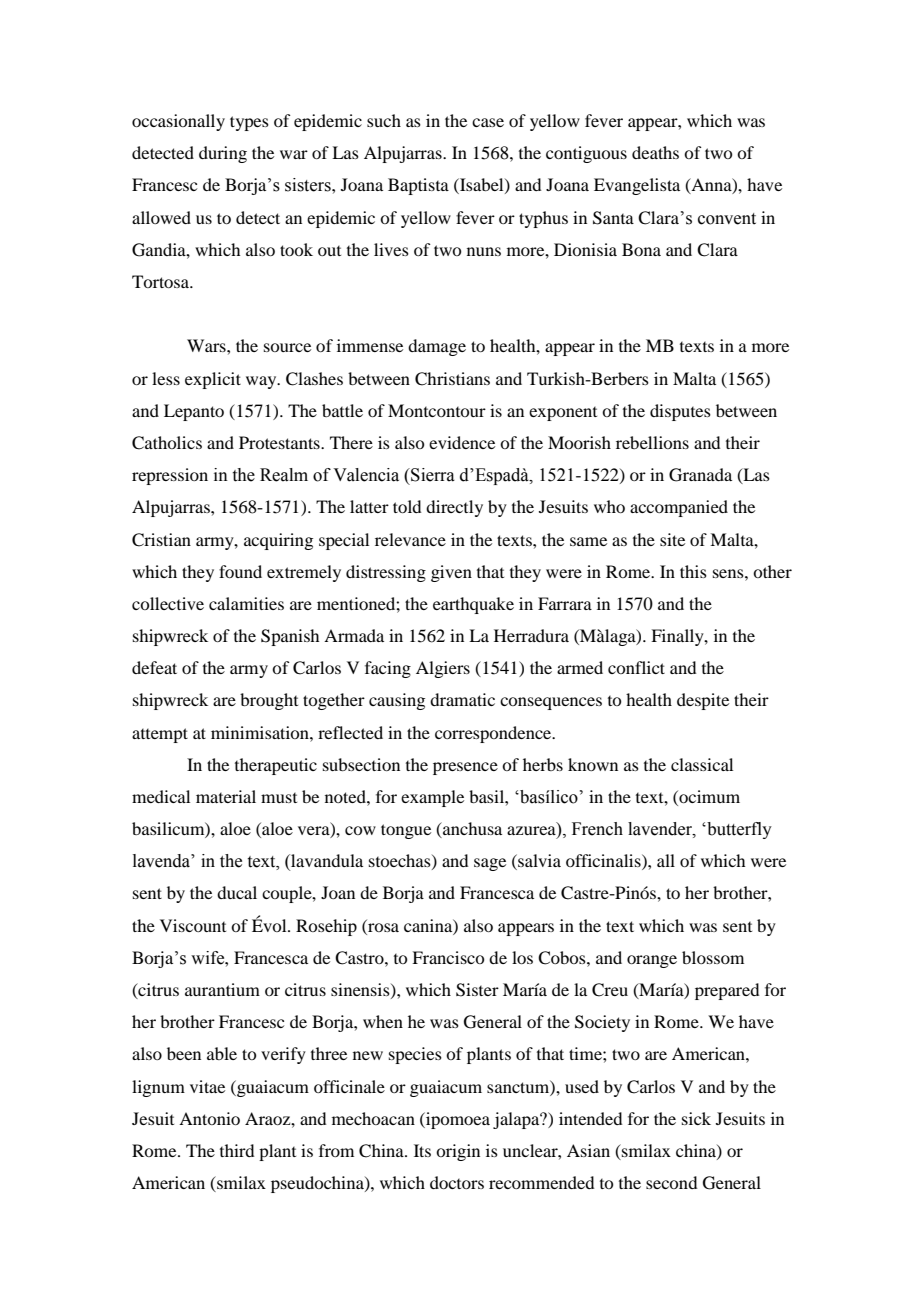  Describe the element at coordinates (246, 603) in the page. I see `calamities` at that location.
